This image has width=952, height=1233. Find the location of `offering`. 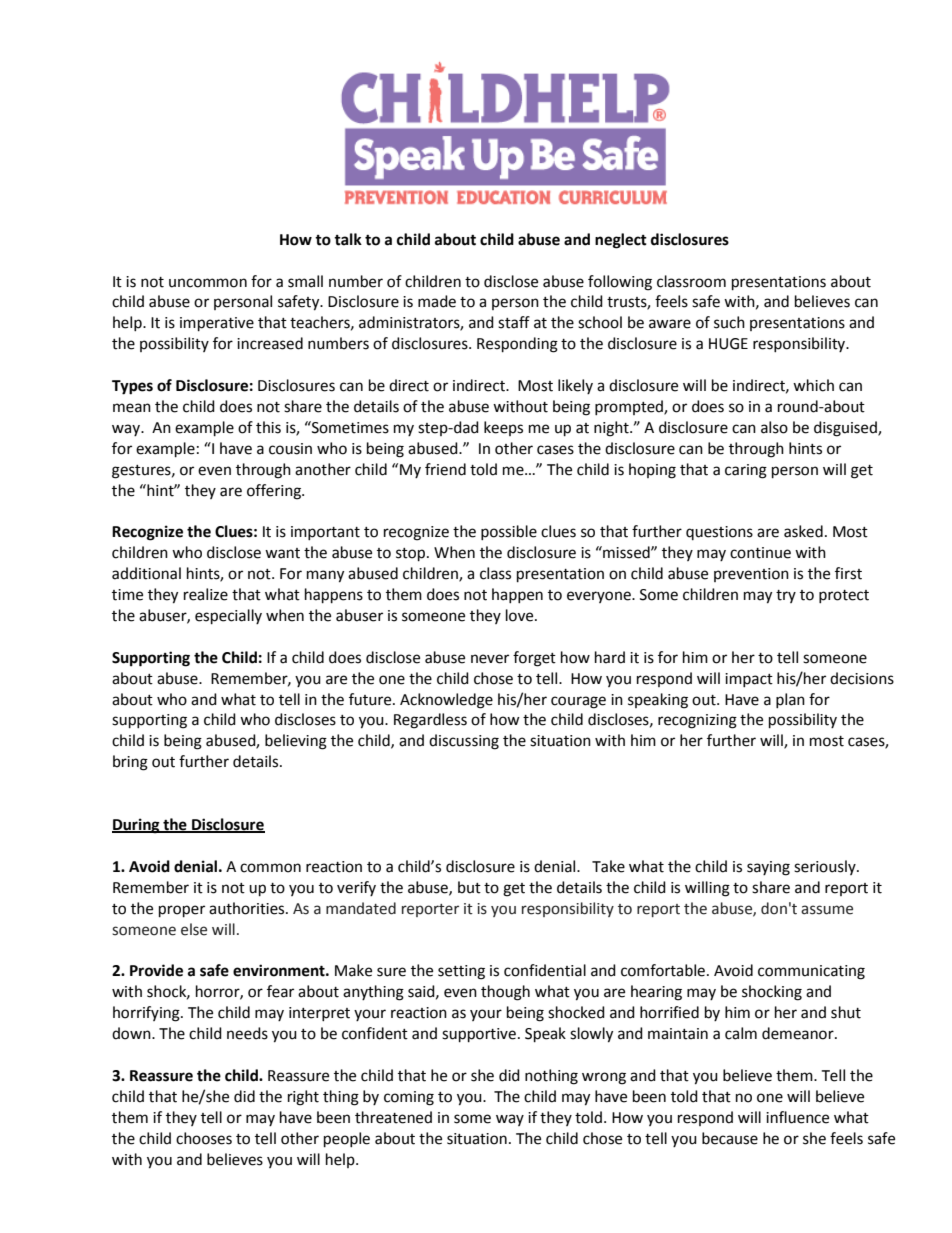

offering is located at coordinates (275, 492).
